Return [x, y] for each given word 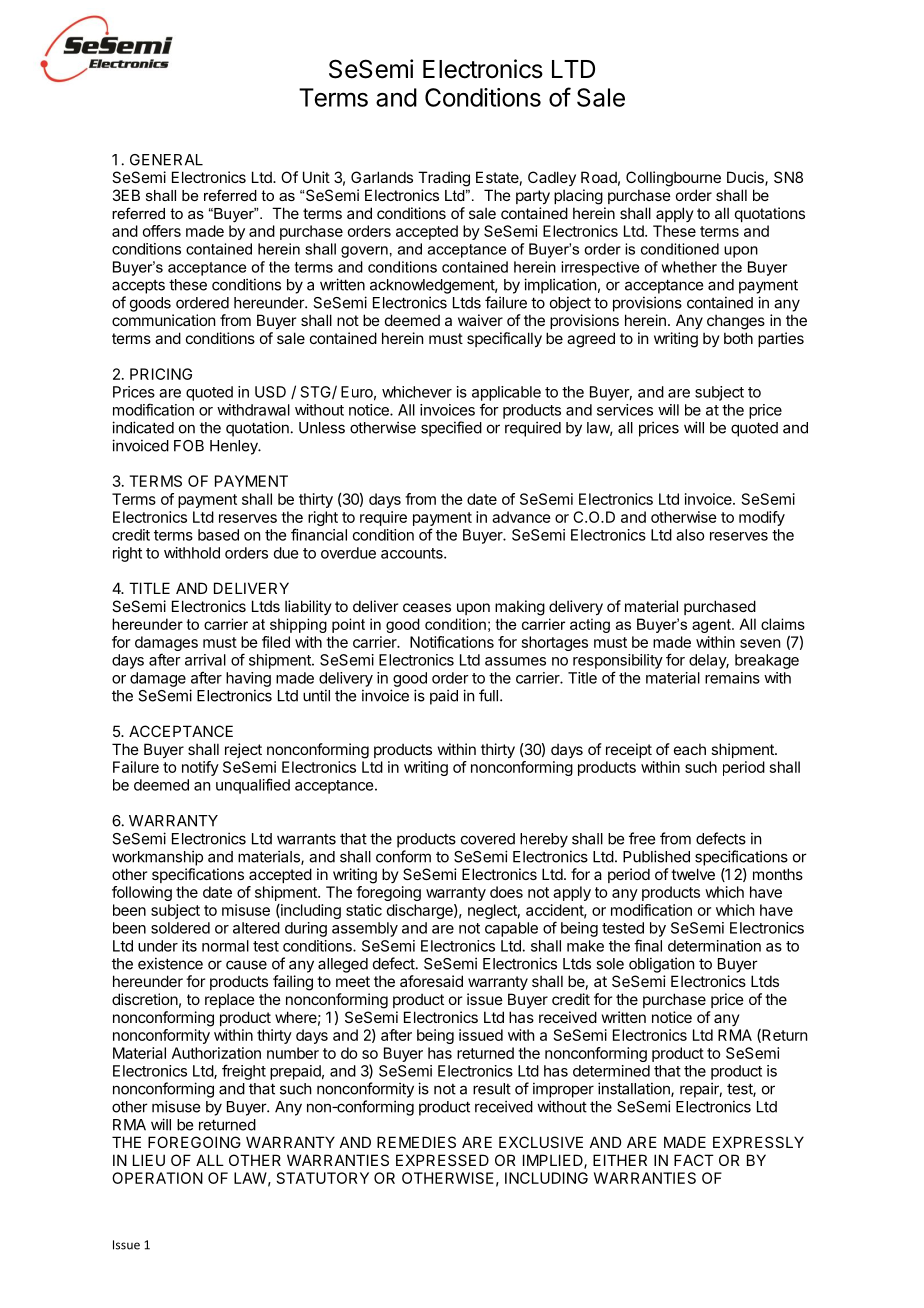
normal [225, 946]
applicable [506, 393]
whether [689, 267]
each [690, 749]
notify [200, 768]
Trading [444, 179]
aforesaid [431, 981]
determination [714, 946]
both [738, 338]
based [218, 535]
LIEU [149, 1160]
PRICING [161, 374]
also [690, 535]
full [488, 695]
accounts [413, 553]
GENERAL [166, 160]
